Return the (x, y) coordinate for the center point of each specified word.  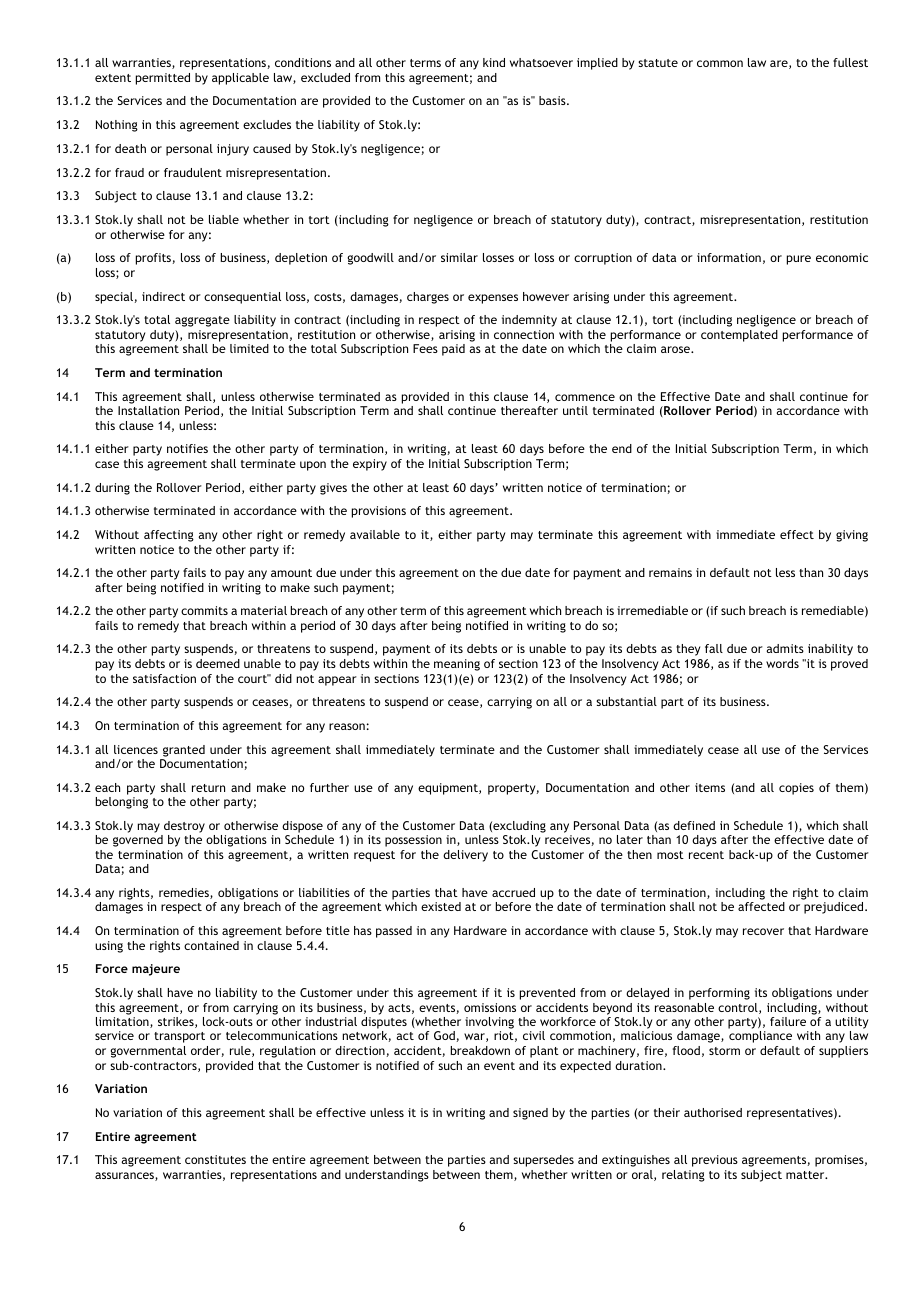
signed (530, 1114)
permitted (163, 79)
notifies (187, 448)
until (575, 410)
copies (796, 789)
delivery (465, 856)
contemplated (739, 336)
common (720, 63)
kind (494, 62)
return (208, 788)
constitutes (215, 1159)
